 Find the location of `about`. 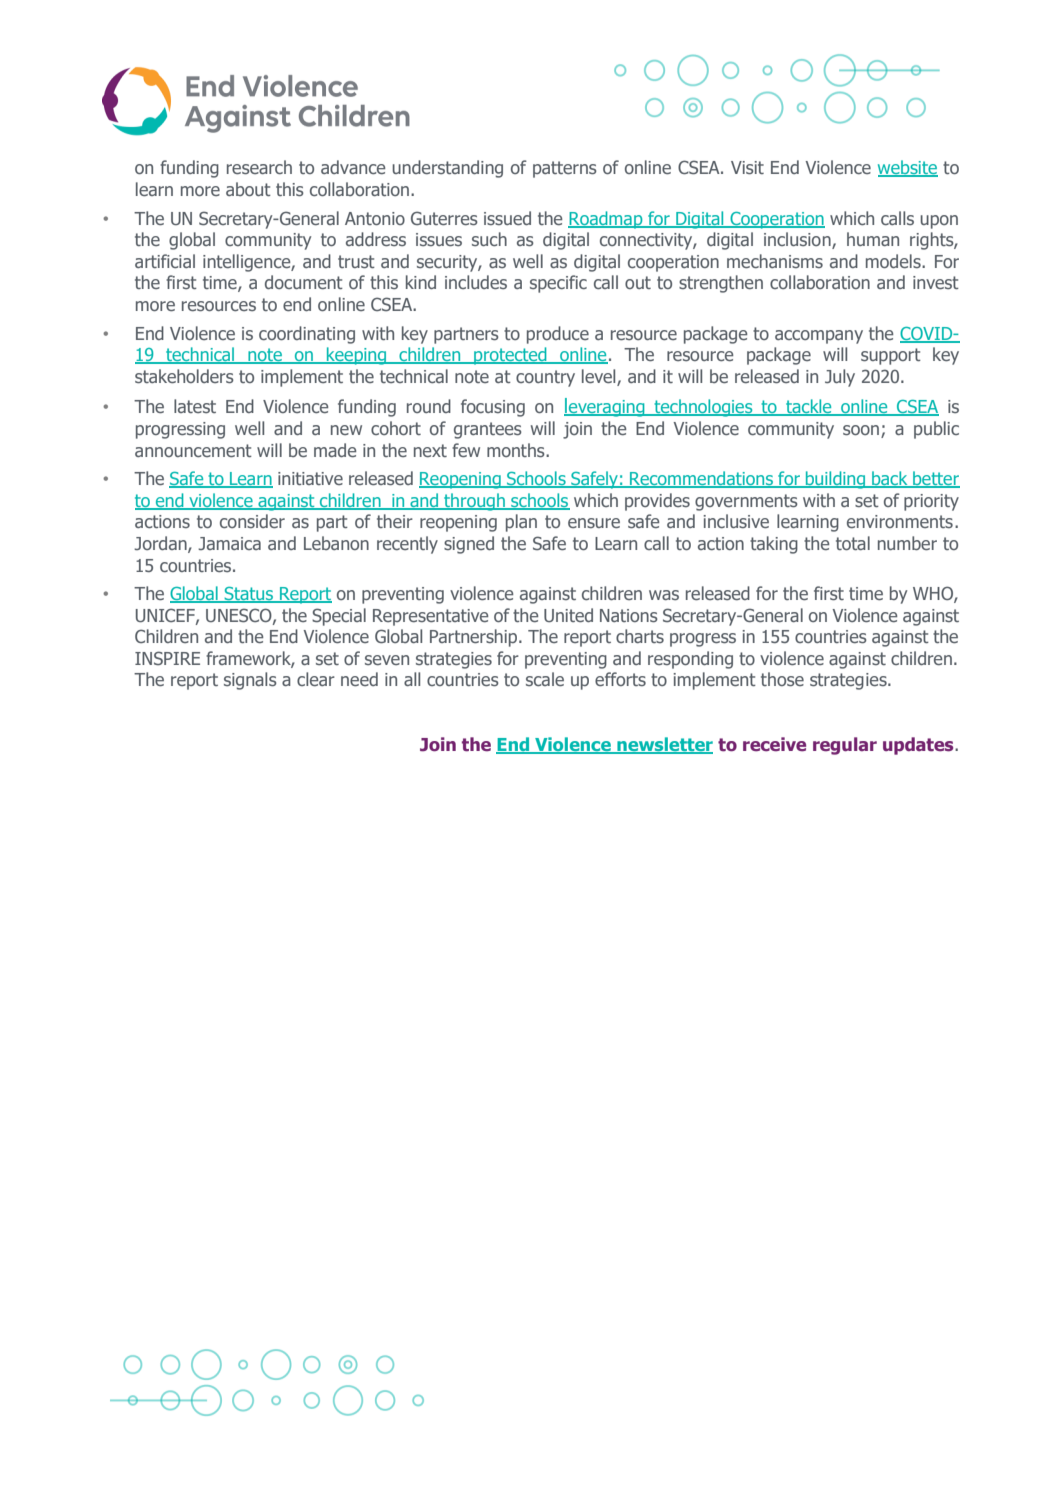

about is located at coordinates (248, 189).
